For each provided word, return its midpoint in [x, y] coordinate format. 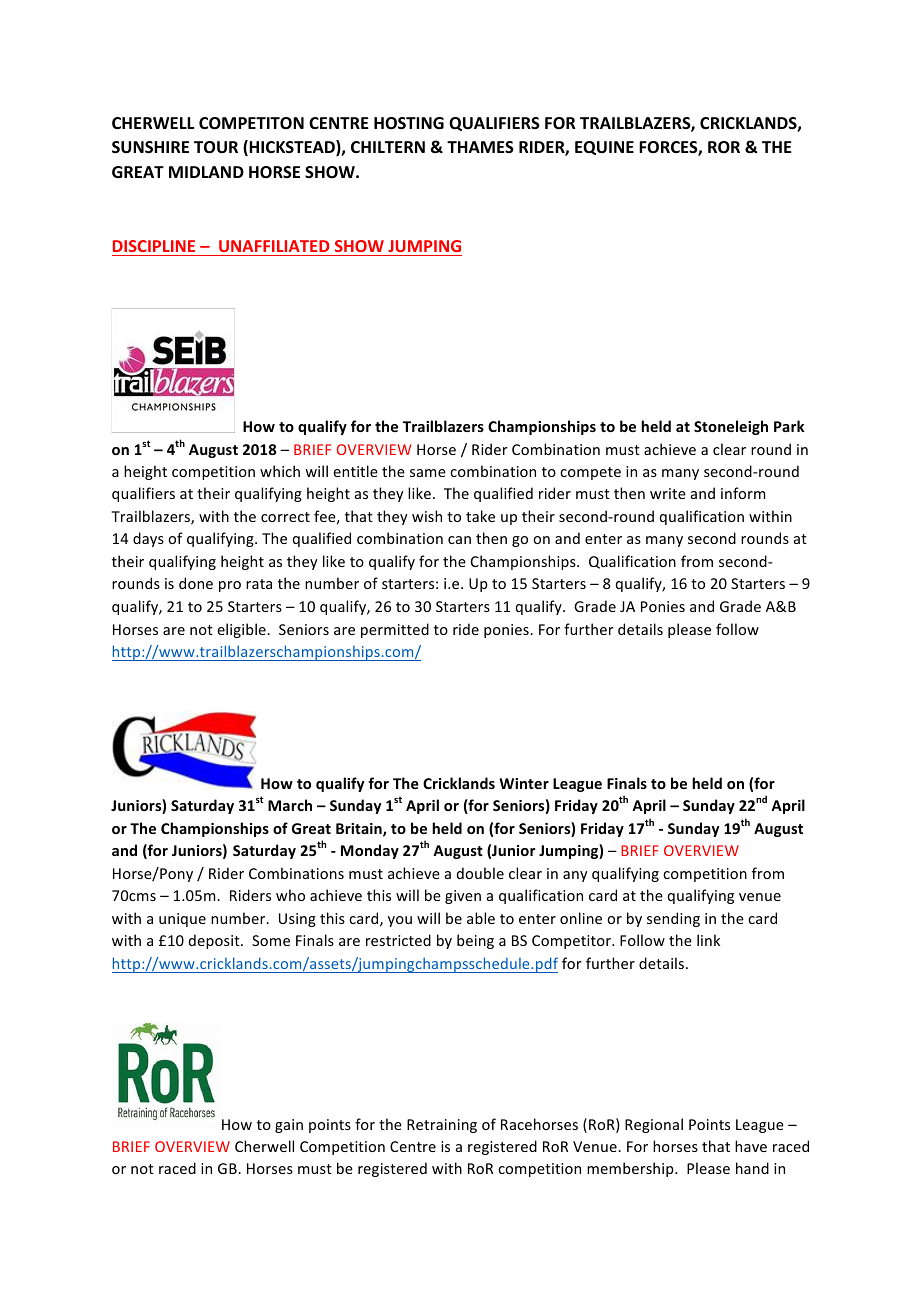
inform [743, 493]
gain [289, 1126]
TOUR [216, 147]
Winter [524, 783]
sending [673, 919]
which [280, 471]
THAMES [480, 147]
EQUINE [604, 148]
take [480, 516]
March [290, 805]
